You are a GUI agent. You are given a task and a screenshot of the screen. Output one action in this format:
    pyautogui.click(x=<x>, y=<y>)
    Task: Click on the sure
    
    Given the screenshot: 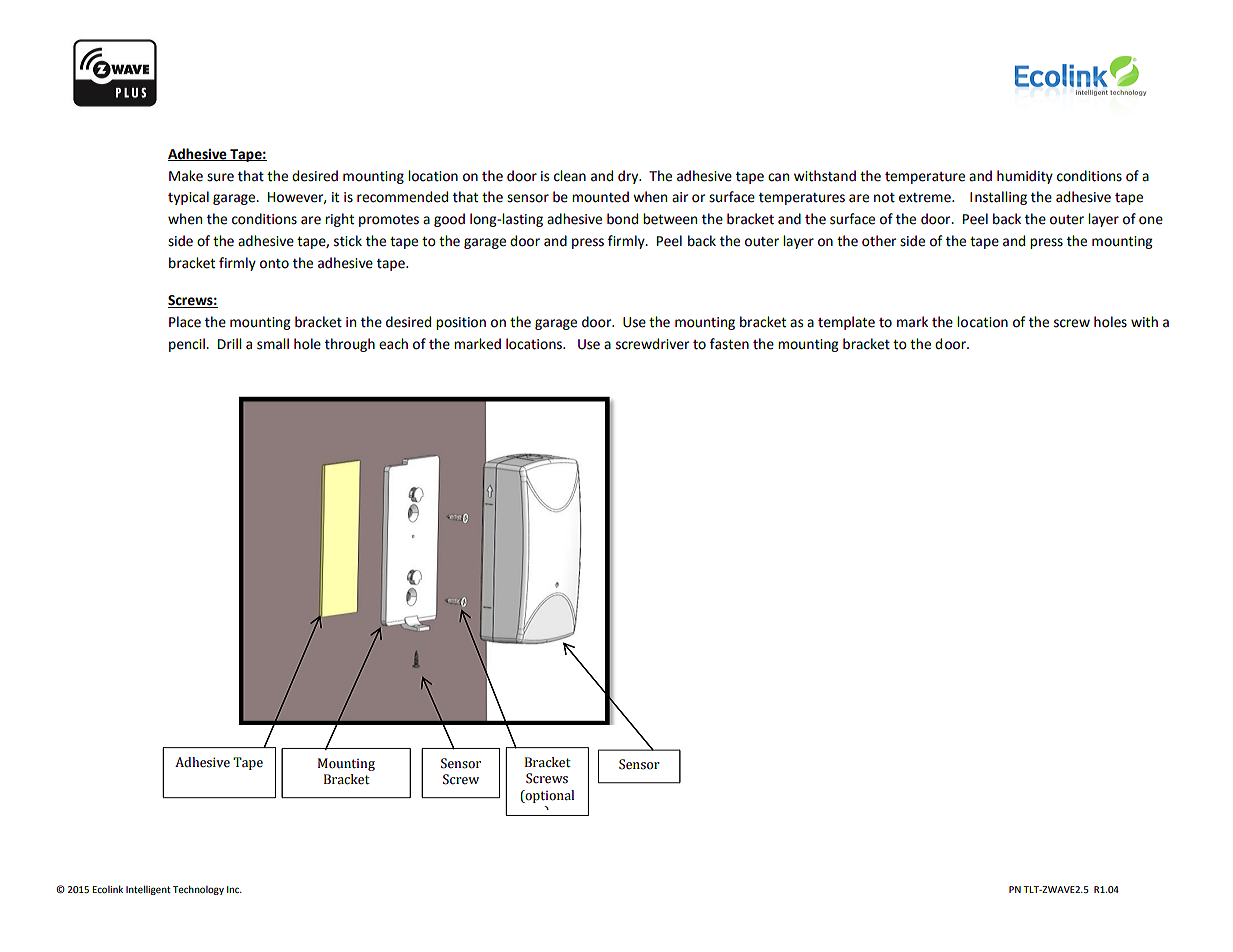 What is the action you would take?
    pyautogui.click(x=220, y=177)
